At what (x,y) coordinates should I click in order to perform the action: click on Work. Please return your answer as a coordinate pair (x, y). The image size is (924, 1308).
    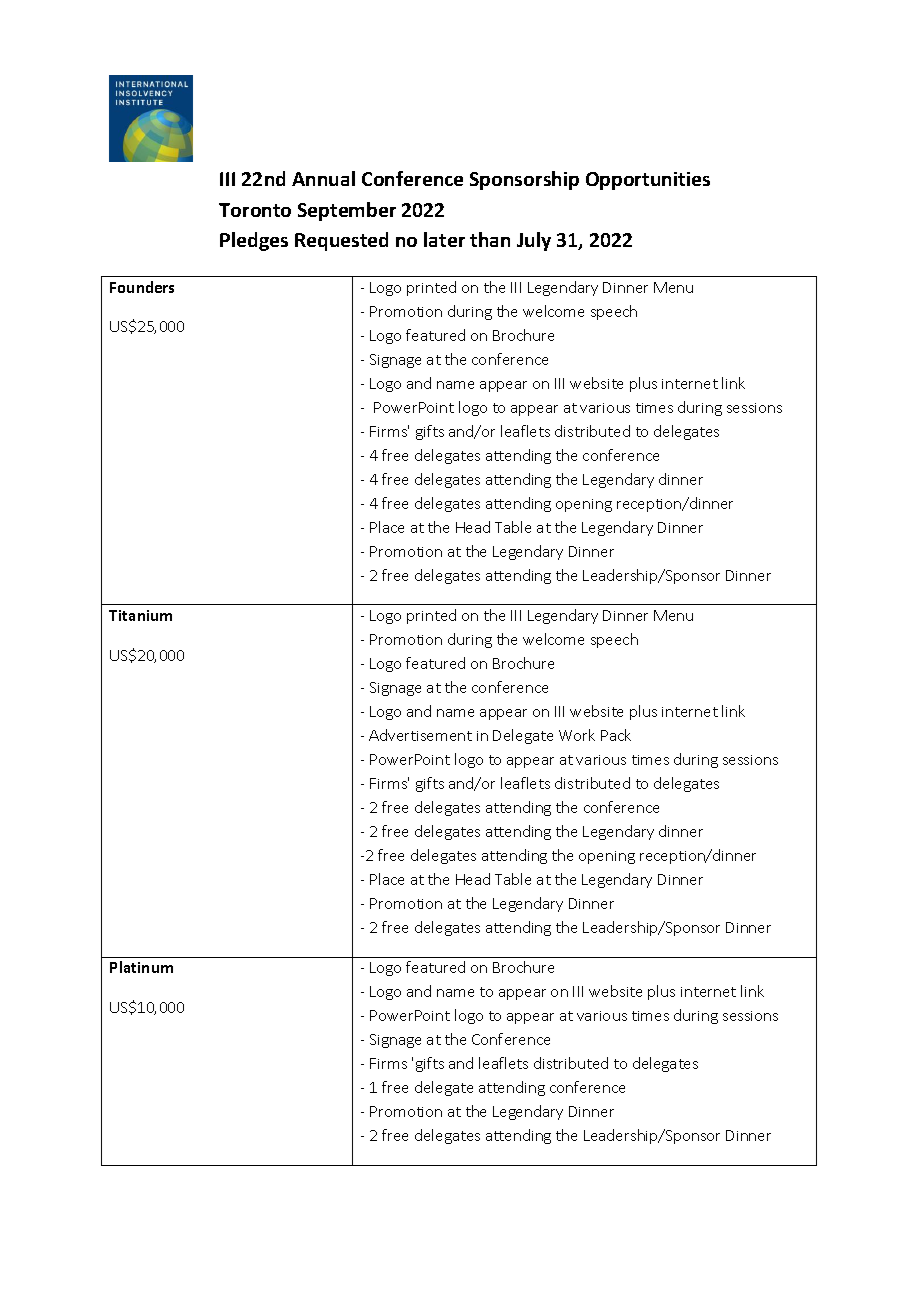
    Looking at the image, I should click on (577, 735).
